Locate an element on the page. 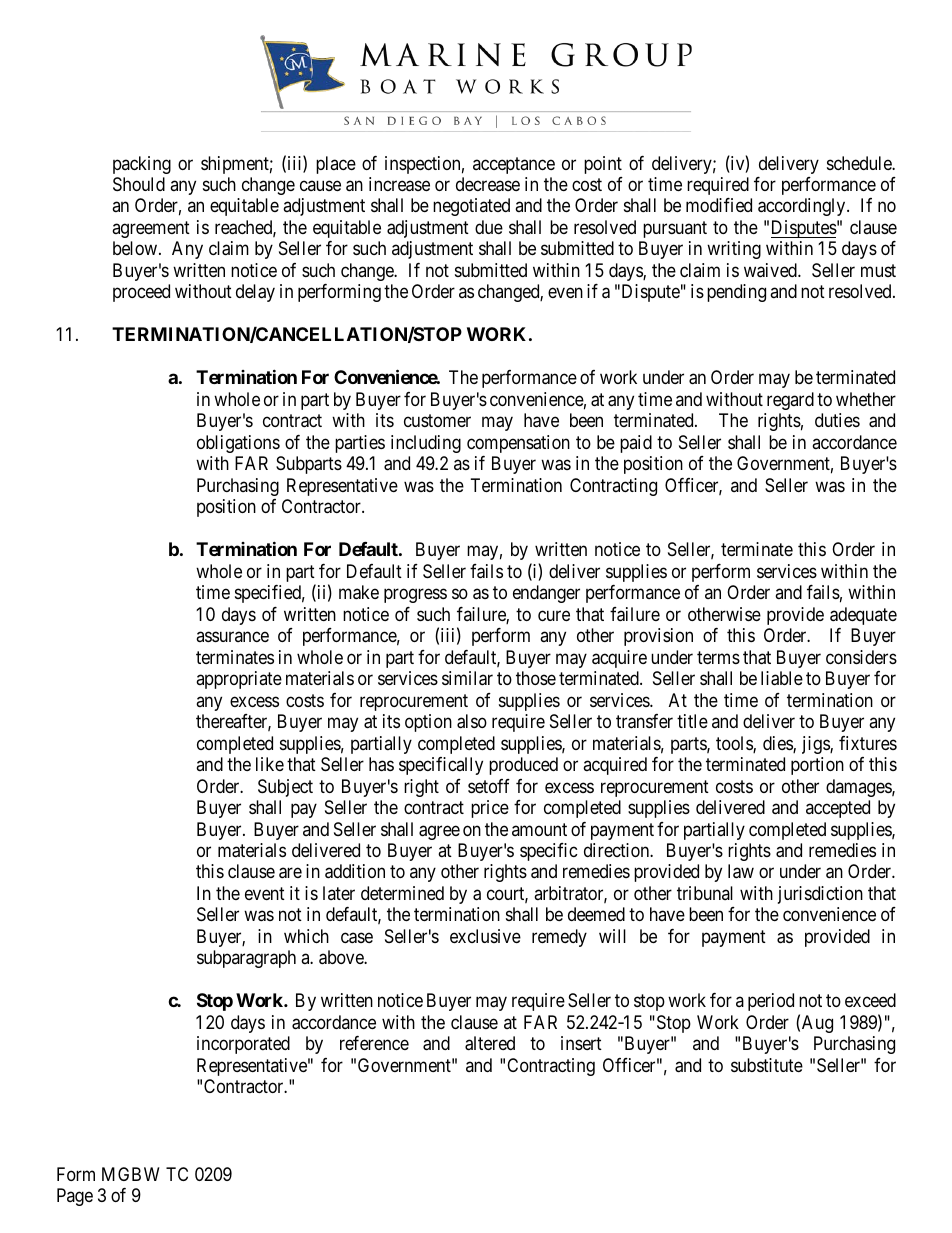  compensation is located at coordinates (518, 444).
